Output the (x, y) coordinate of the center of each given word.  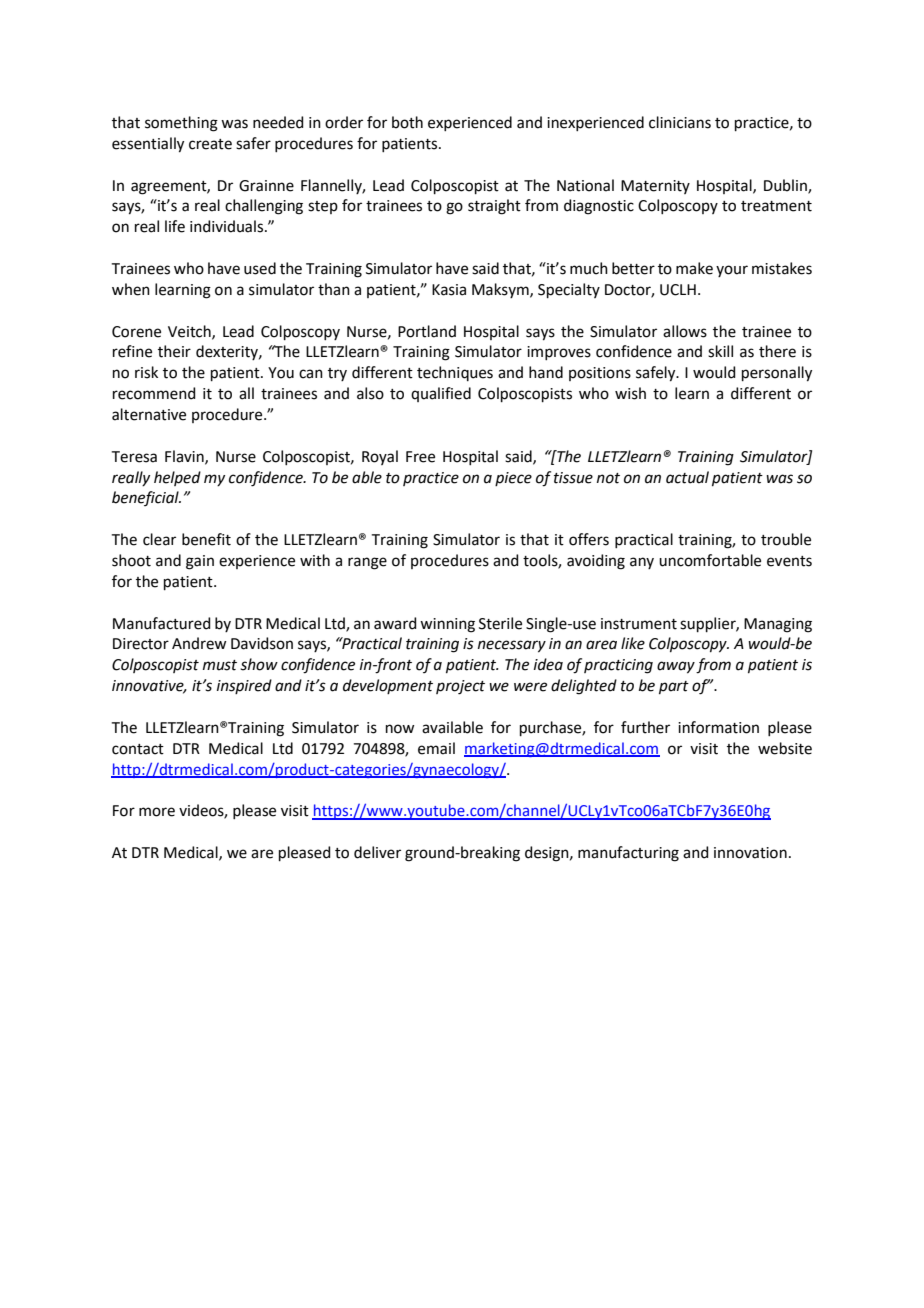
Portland (427, 331)
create (210, 144)
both (407, 122)
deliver (377, 852)
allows (685, 331)
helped (177, 478)
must (220, 665)
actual (687, 477)
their (174, 351)
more (157, 812)
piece (513, 479)
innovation (750, 853)
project (460, 687)
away (676, 667)
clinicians (680, 122)
